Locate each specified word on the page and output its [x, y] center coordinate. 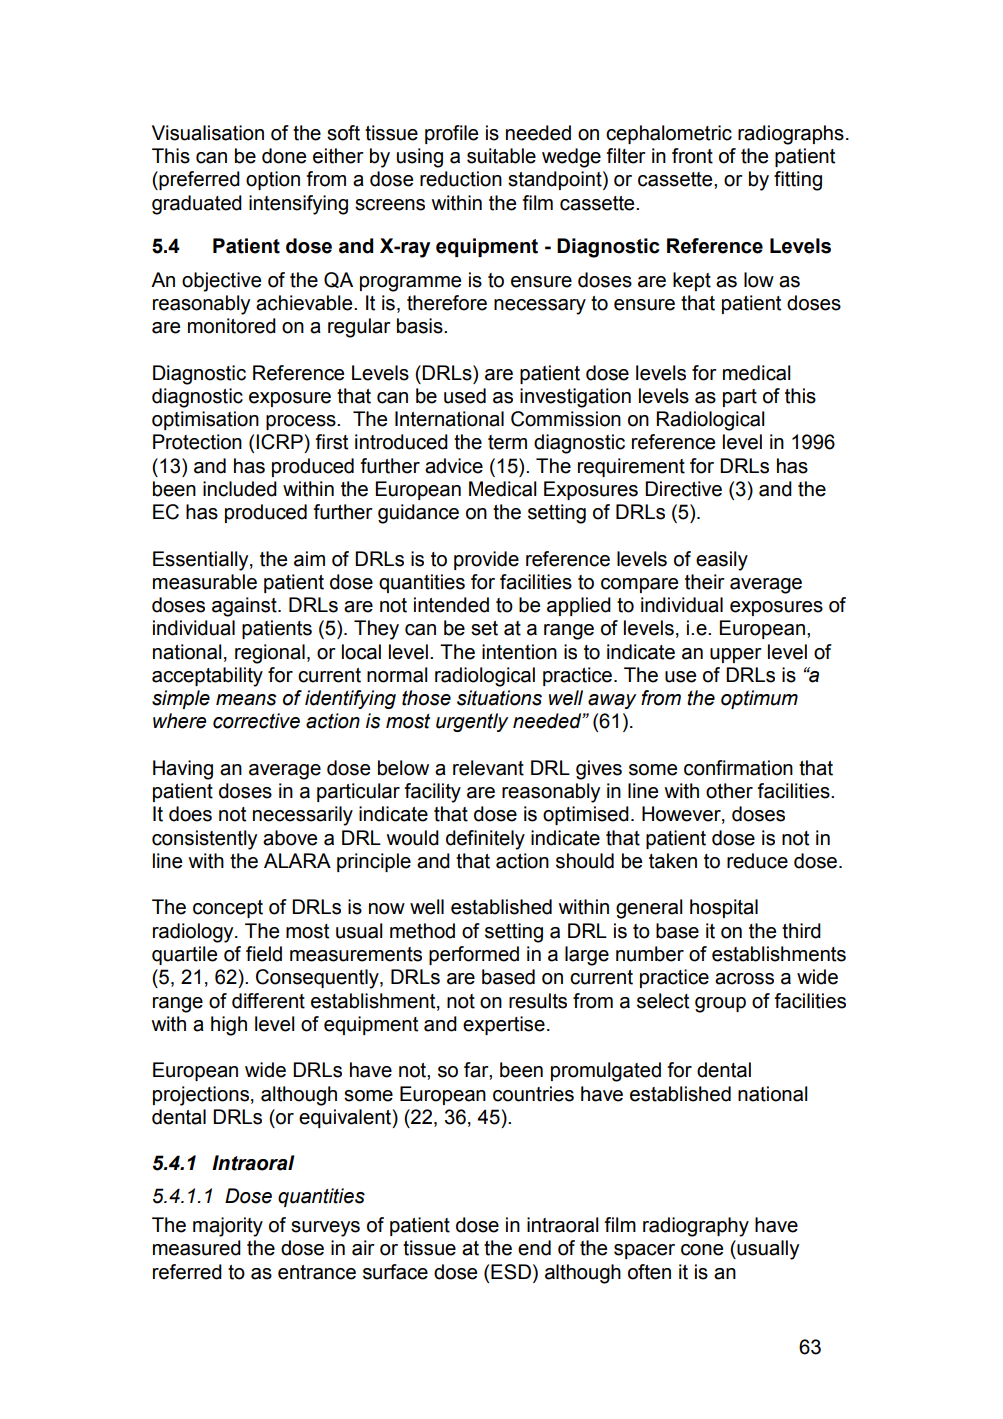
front [692, 156]
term [507, 442]
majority [228, 1227]
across [744, 979]
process [302, 422]
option [273, 180]
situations [499, 698]
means [246, 700]
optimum [759, 699]
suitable [501, 156]
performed [474, 955]
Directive [683, 489]
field [264, 954]
